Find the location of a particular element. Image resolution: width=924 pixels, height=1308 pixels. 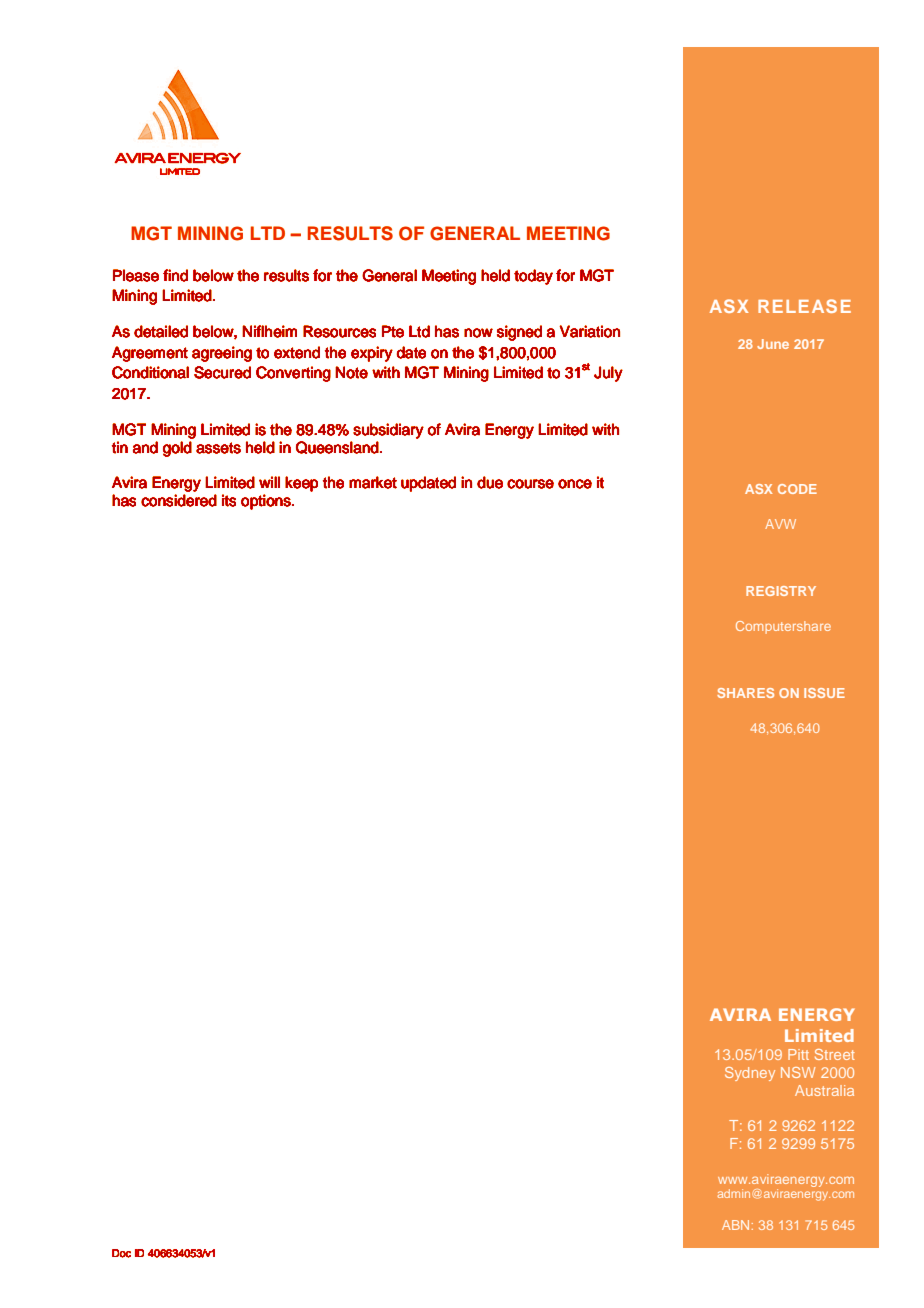

RELEASE is located at coordinates (804, 306).
